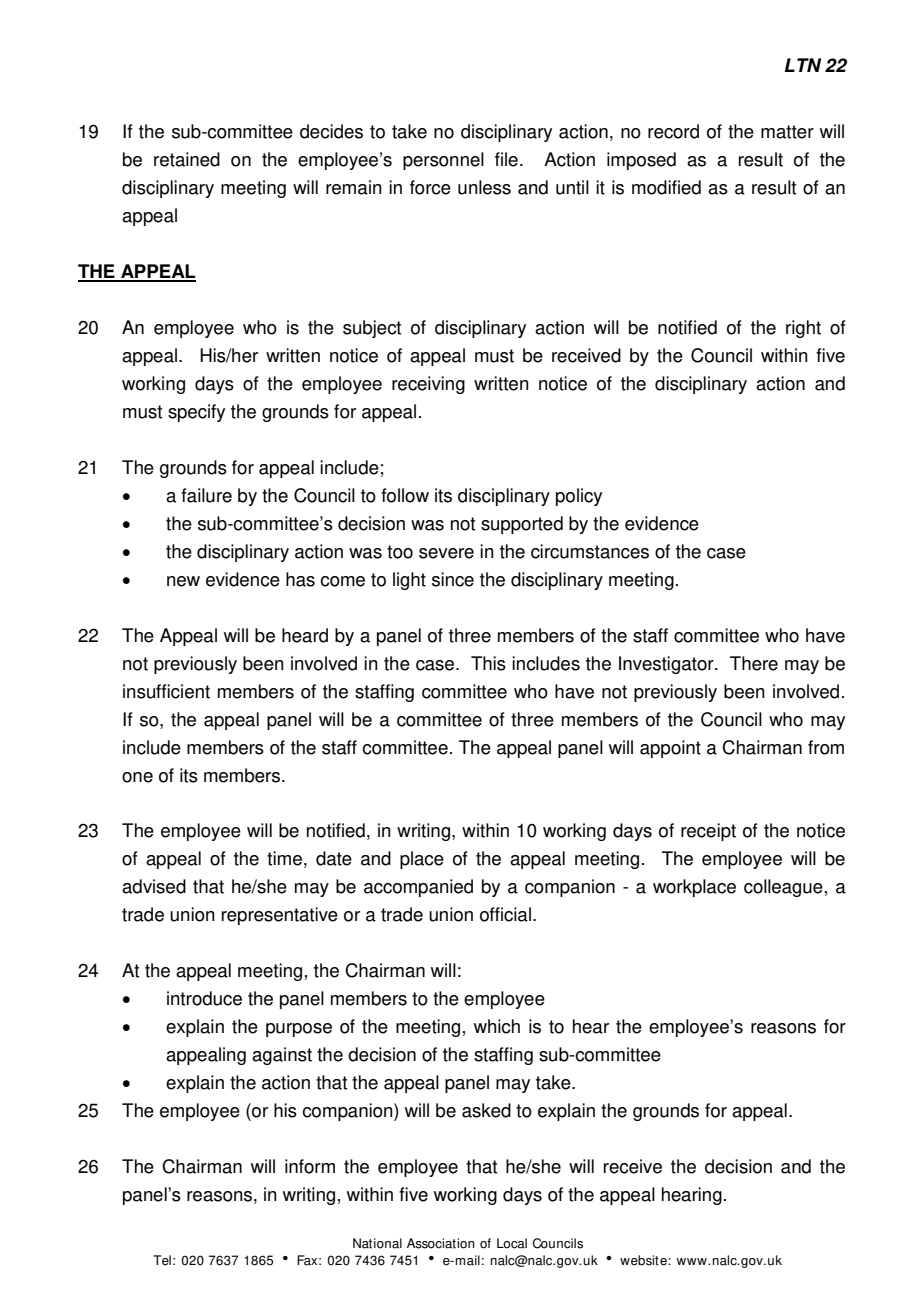  What do you see at coordinates (803, 329) in the screenshot?
I see `right` at bounding box center [803, 329].
